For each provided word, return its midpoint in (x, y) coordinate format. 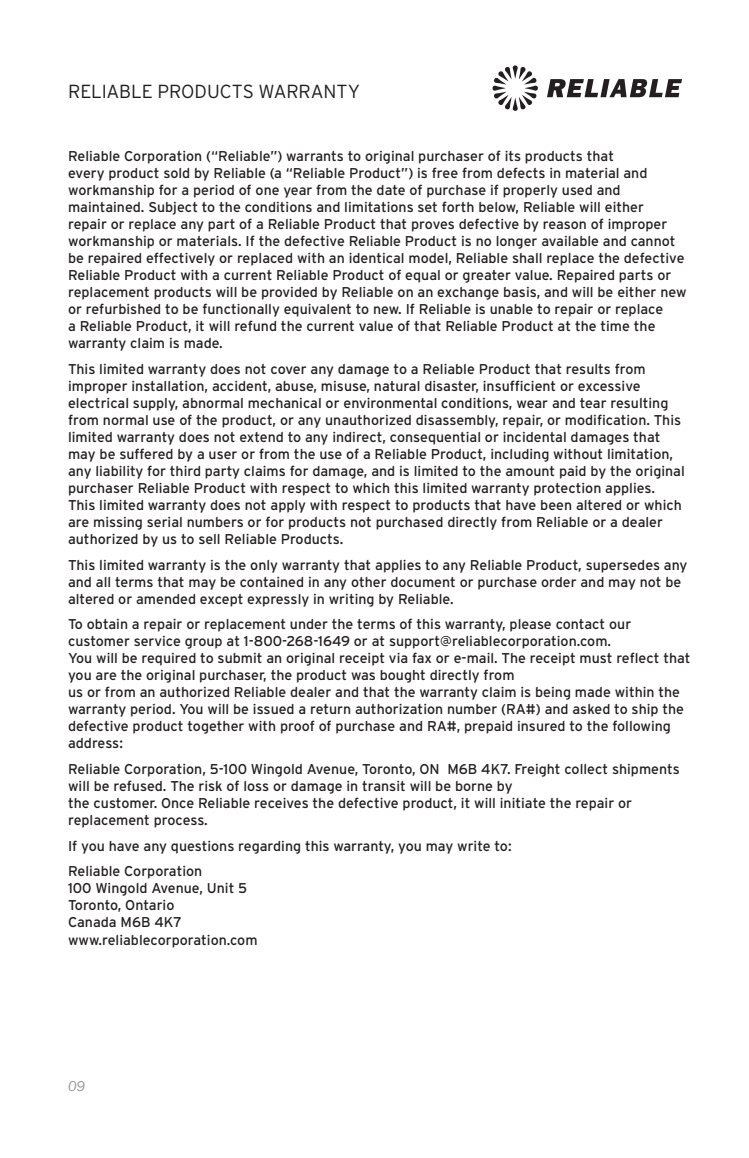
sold (176, 173)
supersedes (623, 566)
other (368, 582)
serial (164, 522)
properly (530, 191)
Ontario (149, 905)
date (391, 190)
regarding (269, 847)
